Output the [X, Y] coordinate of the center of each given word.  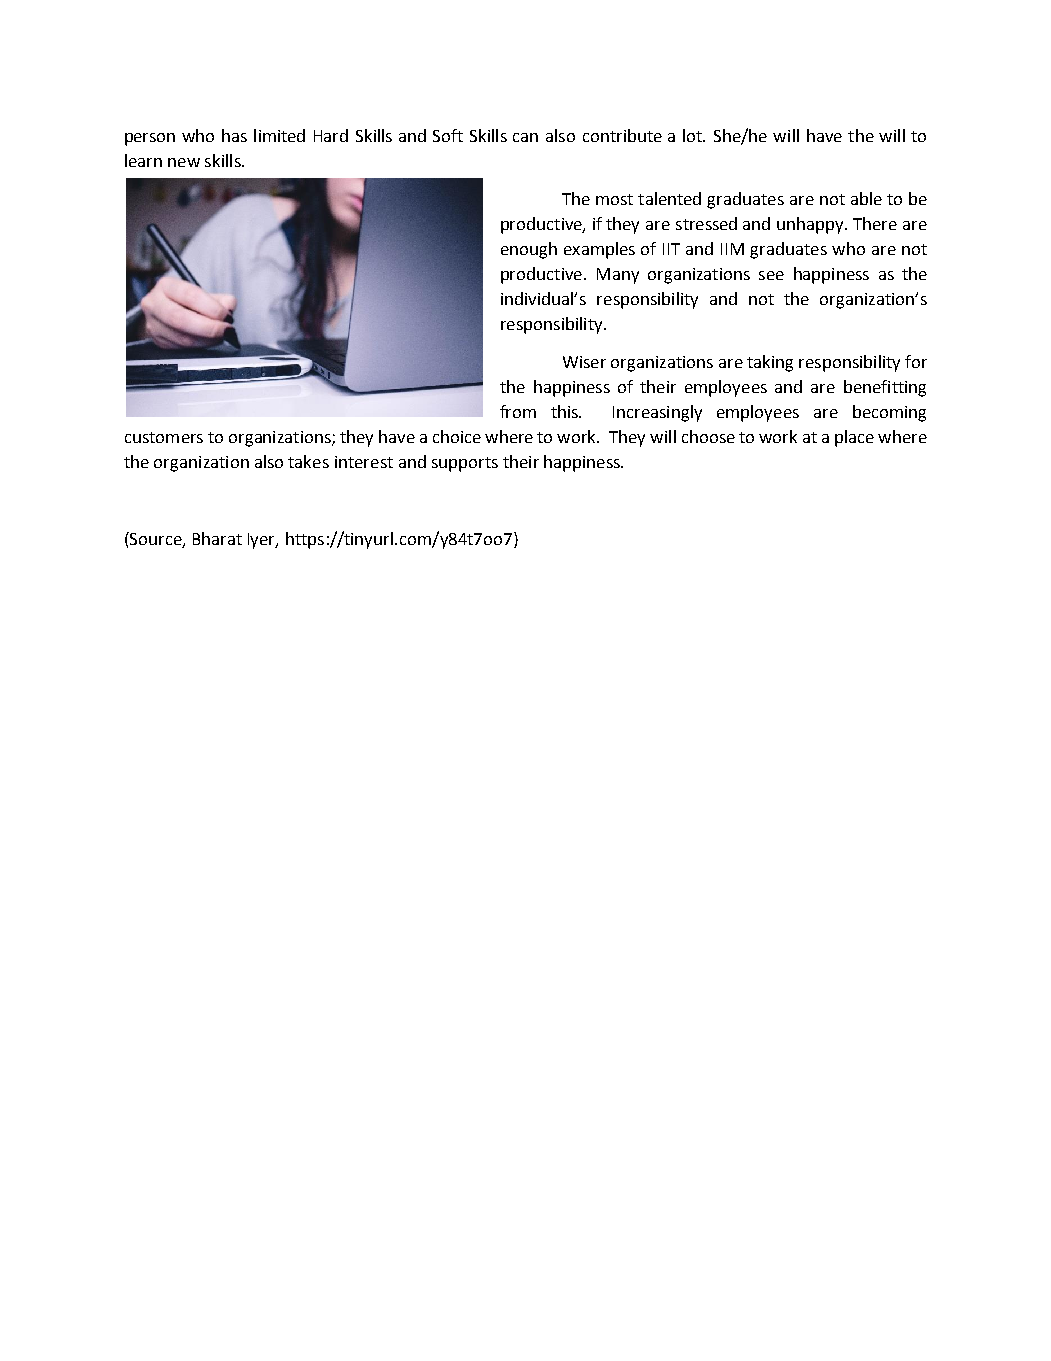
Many [618, 276]
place [854, 438]
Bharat [217, 538]
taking [770, 363]
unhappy [811, 225]
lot [694, 135]
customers [164, 437]
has [234, 135]
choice [457, 436]
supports [465, 464]
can [525, 137]
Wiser [584, 362]
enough [529, 250]
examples [599, 250]
